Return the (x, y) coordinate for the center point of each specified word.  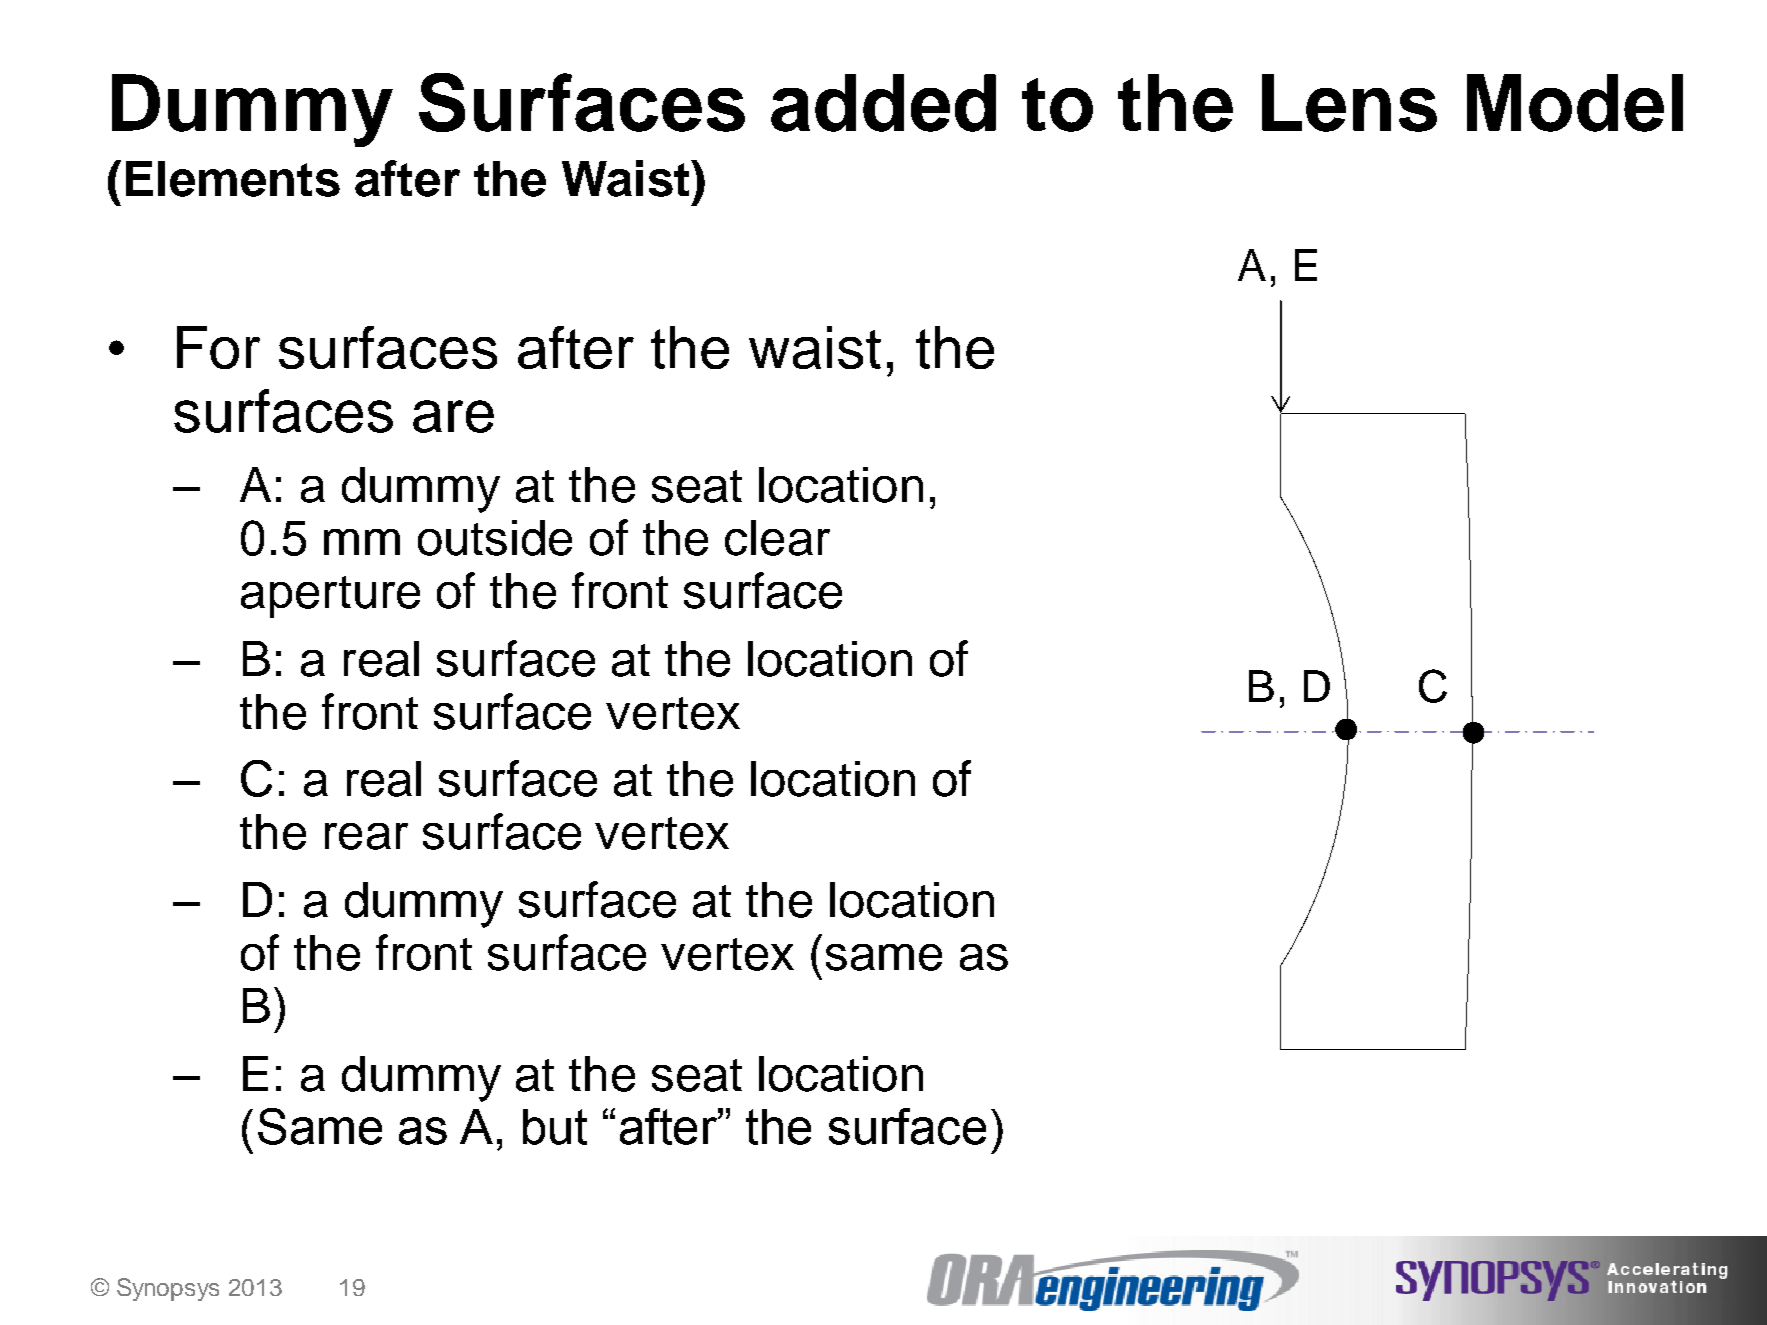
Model (1575, 103)
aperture (330, 597)
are (453, 416)
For (218, 347)
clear (777, 538)
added (883, 103)
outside (495, 538)
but (555, 1127)
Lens (1349, 103)
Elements (233, 179)
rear (366, 836)
